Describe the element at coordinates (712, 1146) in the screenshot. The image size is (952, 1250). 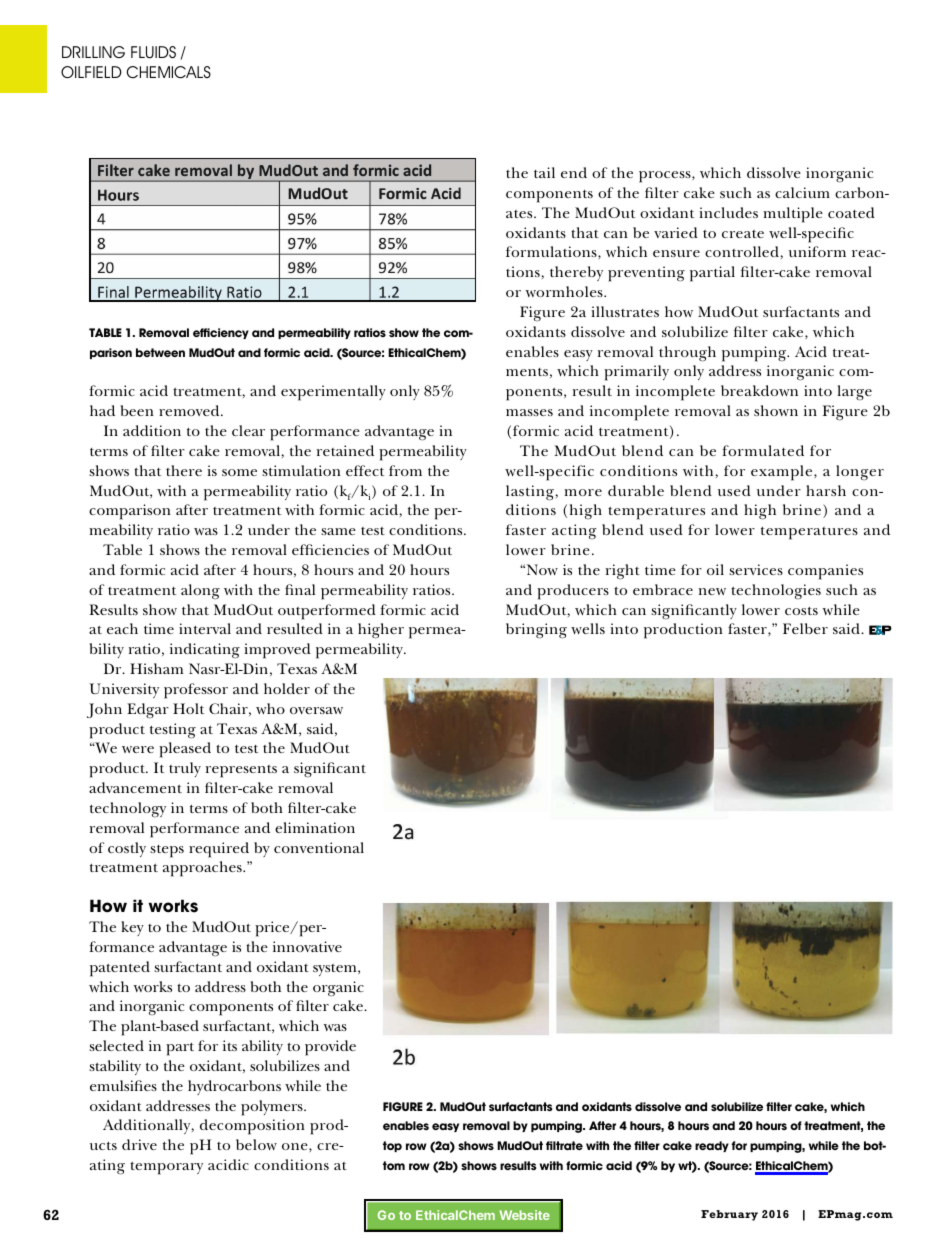
I see `ready` at that location.
